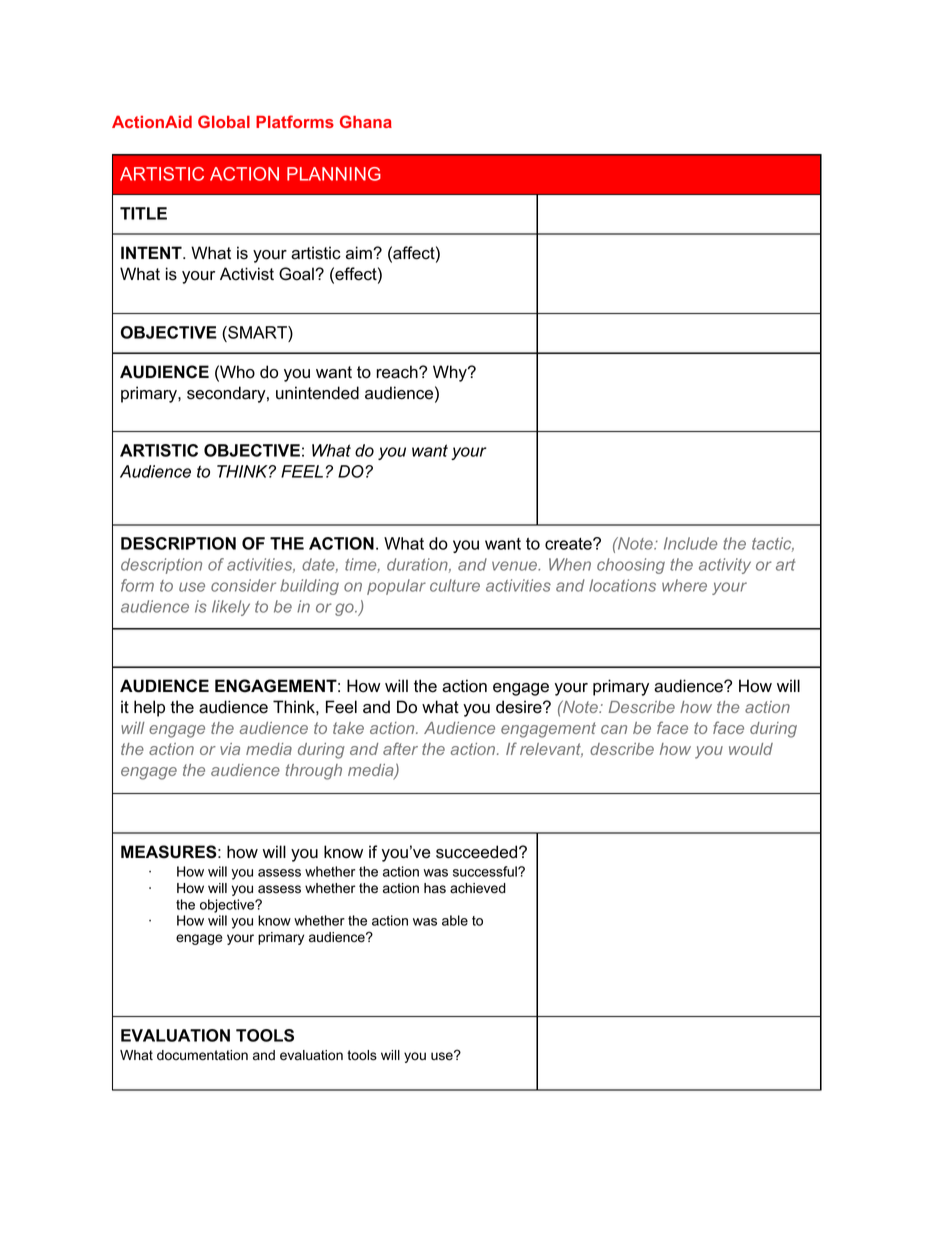 The image size is (952, 1233). Describe the element at coordinates (690, 543) in the screenshot. I see `Include` at that location.
